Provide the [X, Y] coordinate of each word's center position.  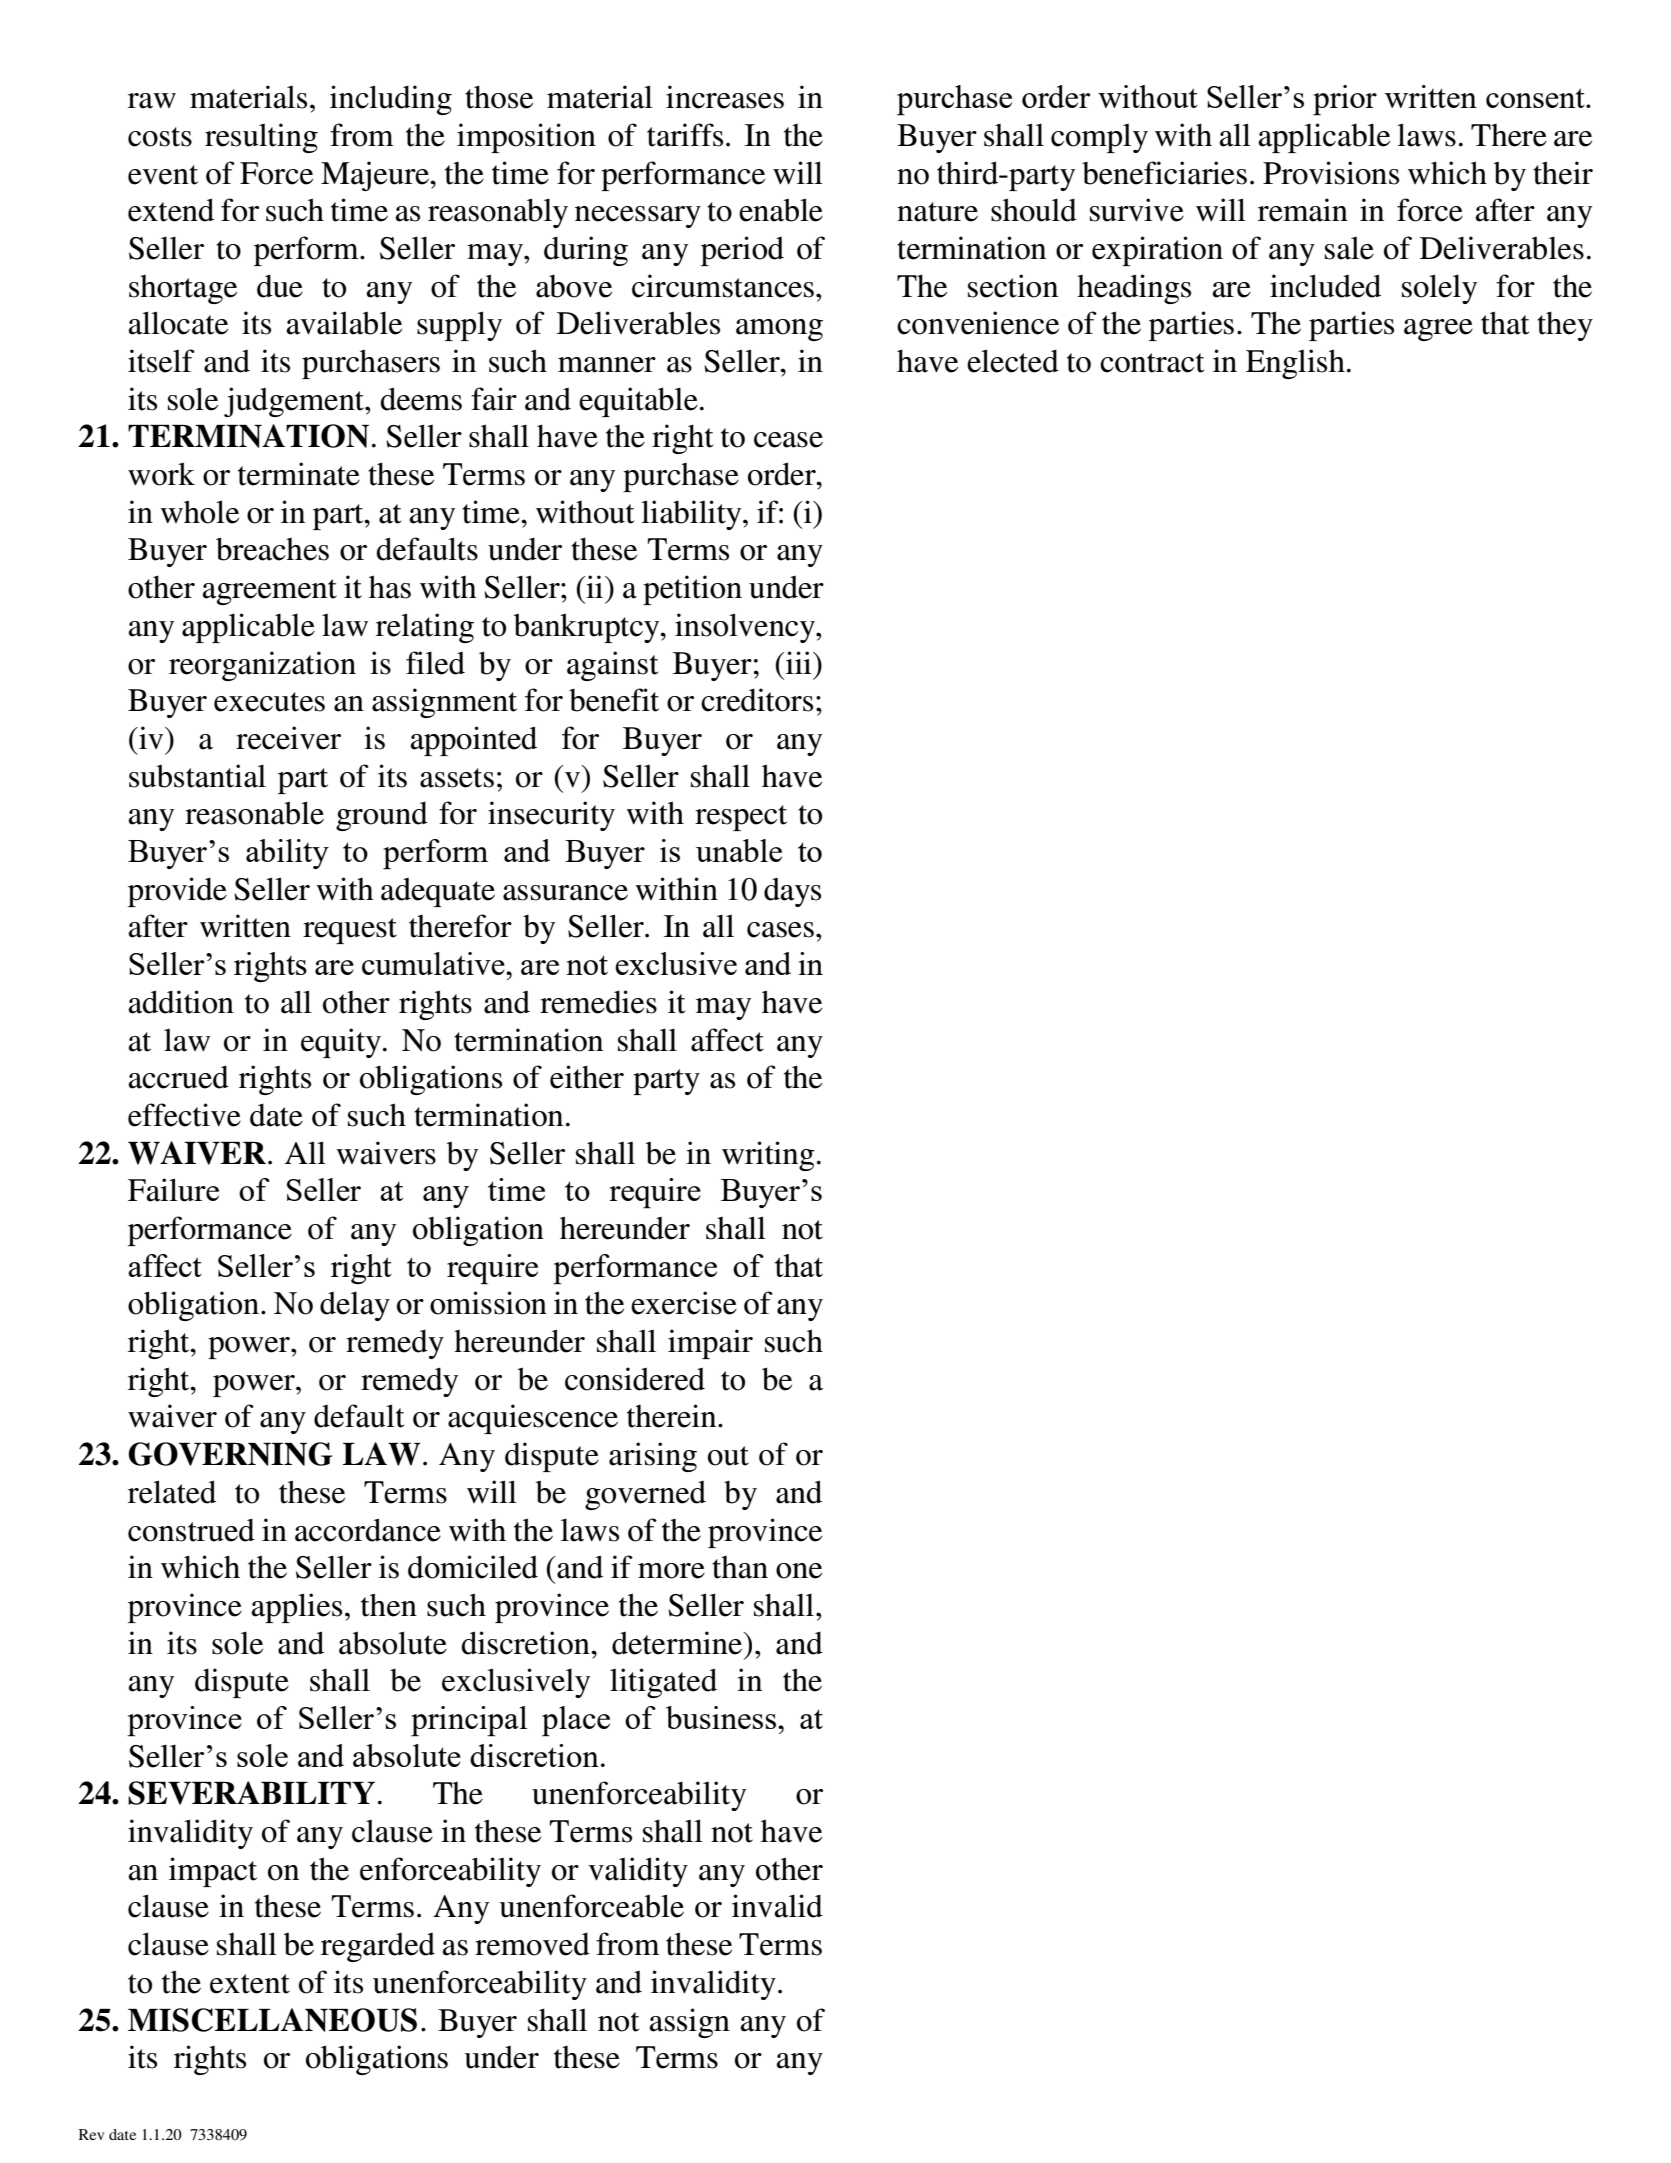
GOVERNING [230, 1454]
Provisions [1331, 173]
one [799, 1571]
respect [741, 818]
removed [532, 1944]
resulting [261, 138]
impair [710, 1344]
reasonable [254, 813]
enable [781, 210]
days [792, 892]
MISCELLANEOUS [272, 2020]
